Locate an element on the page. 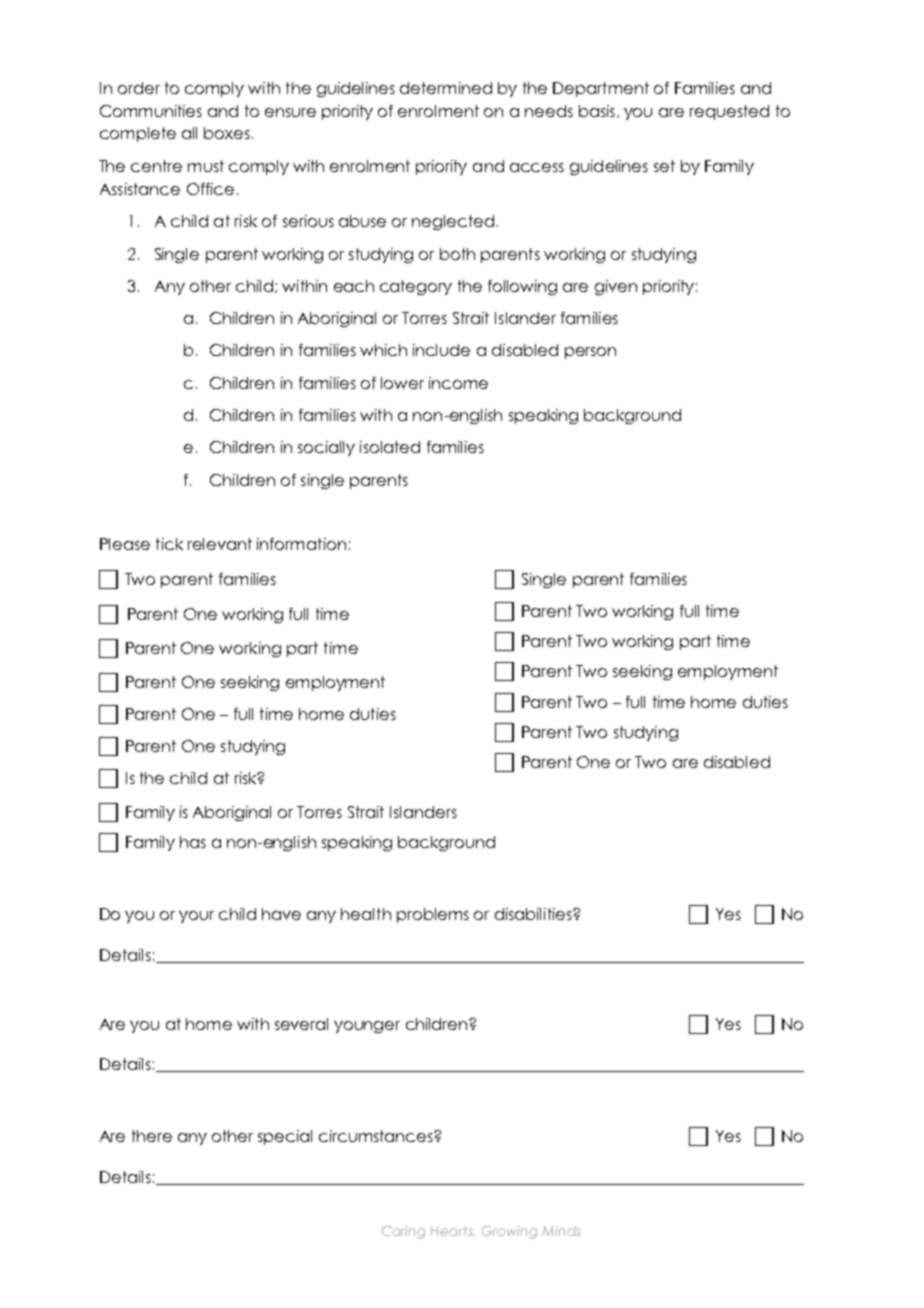 Image resolution: width=924 pixels, height=1308 pixels. there is located at coordinates (152, 1136).
